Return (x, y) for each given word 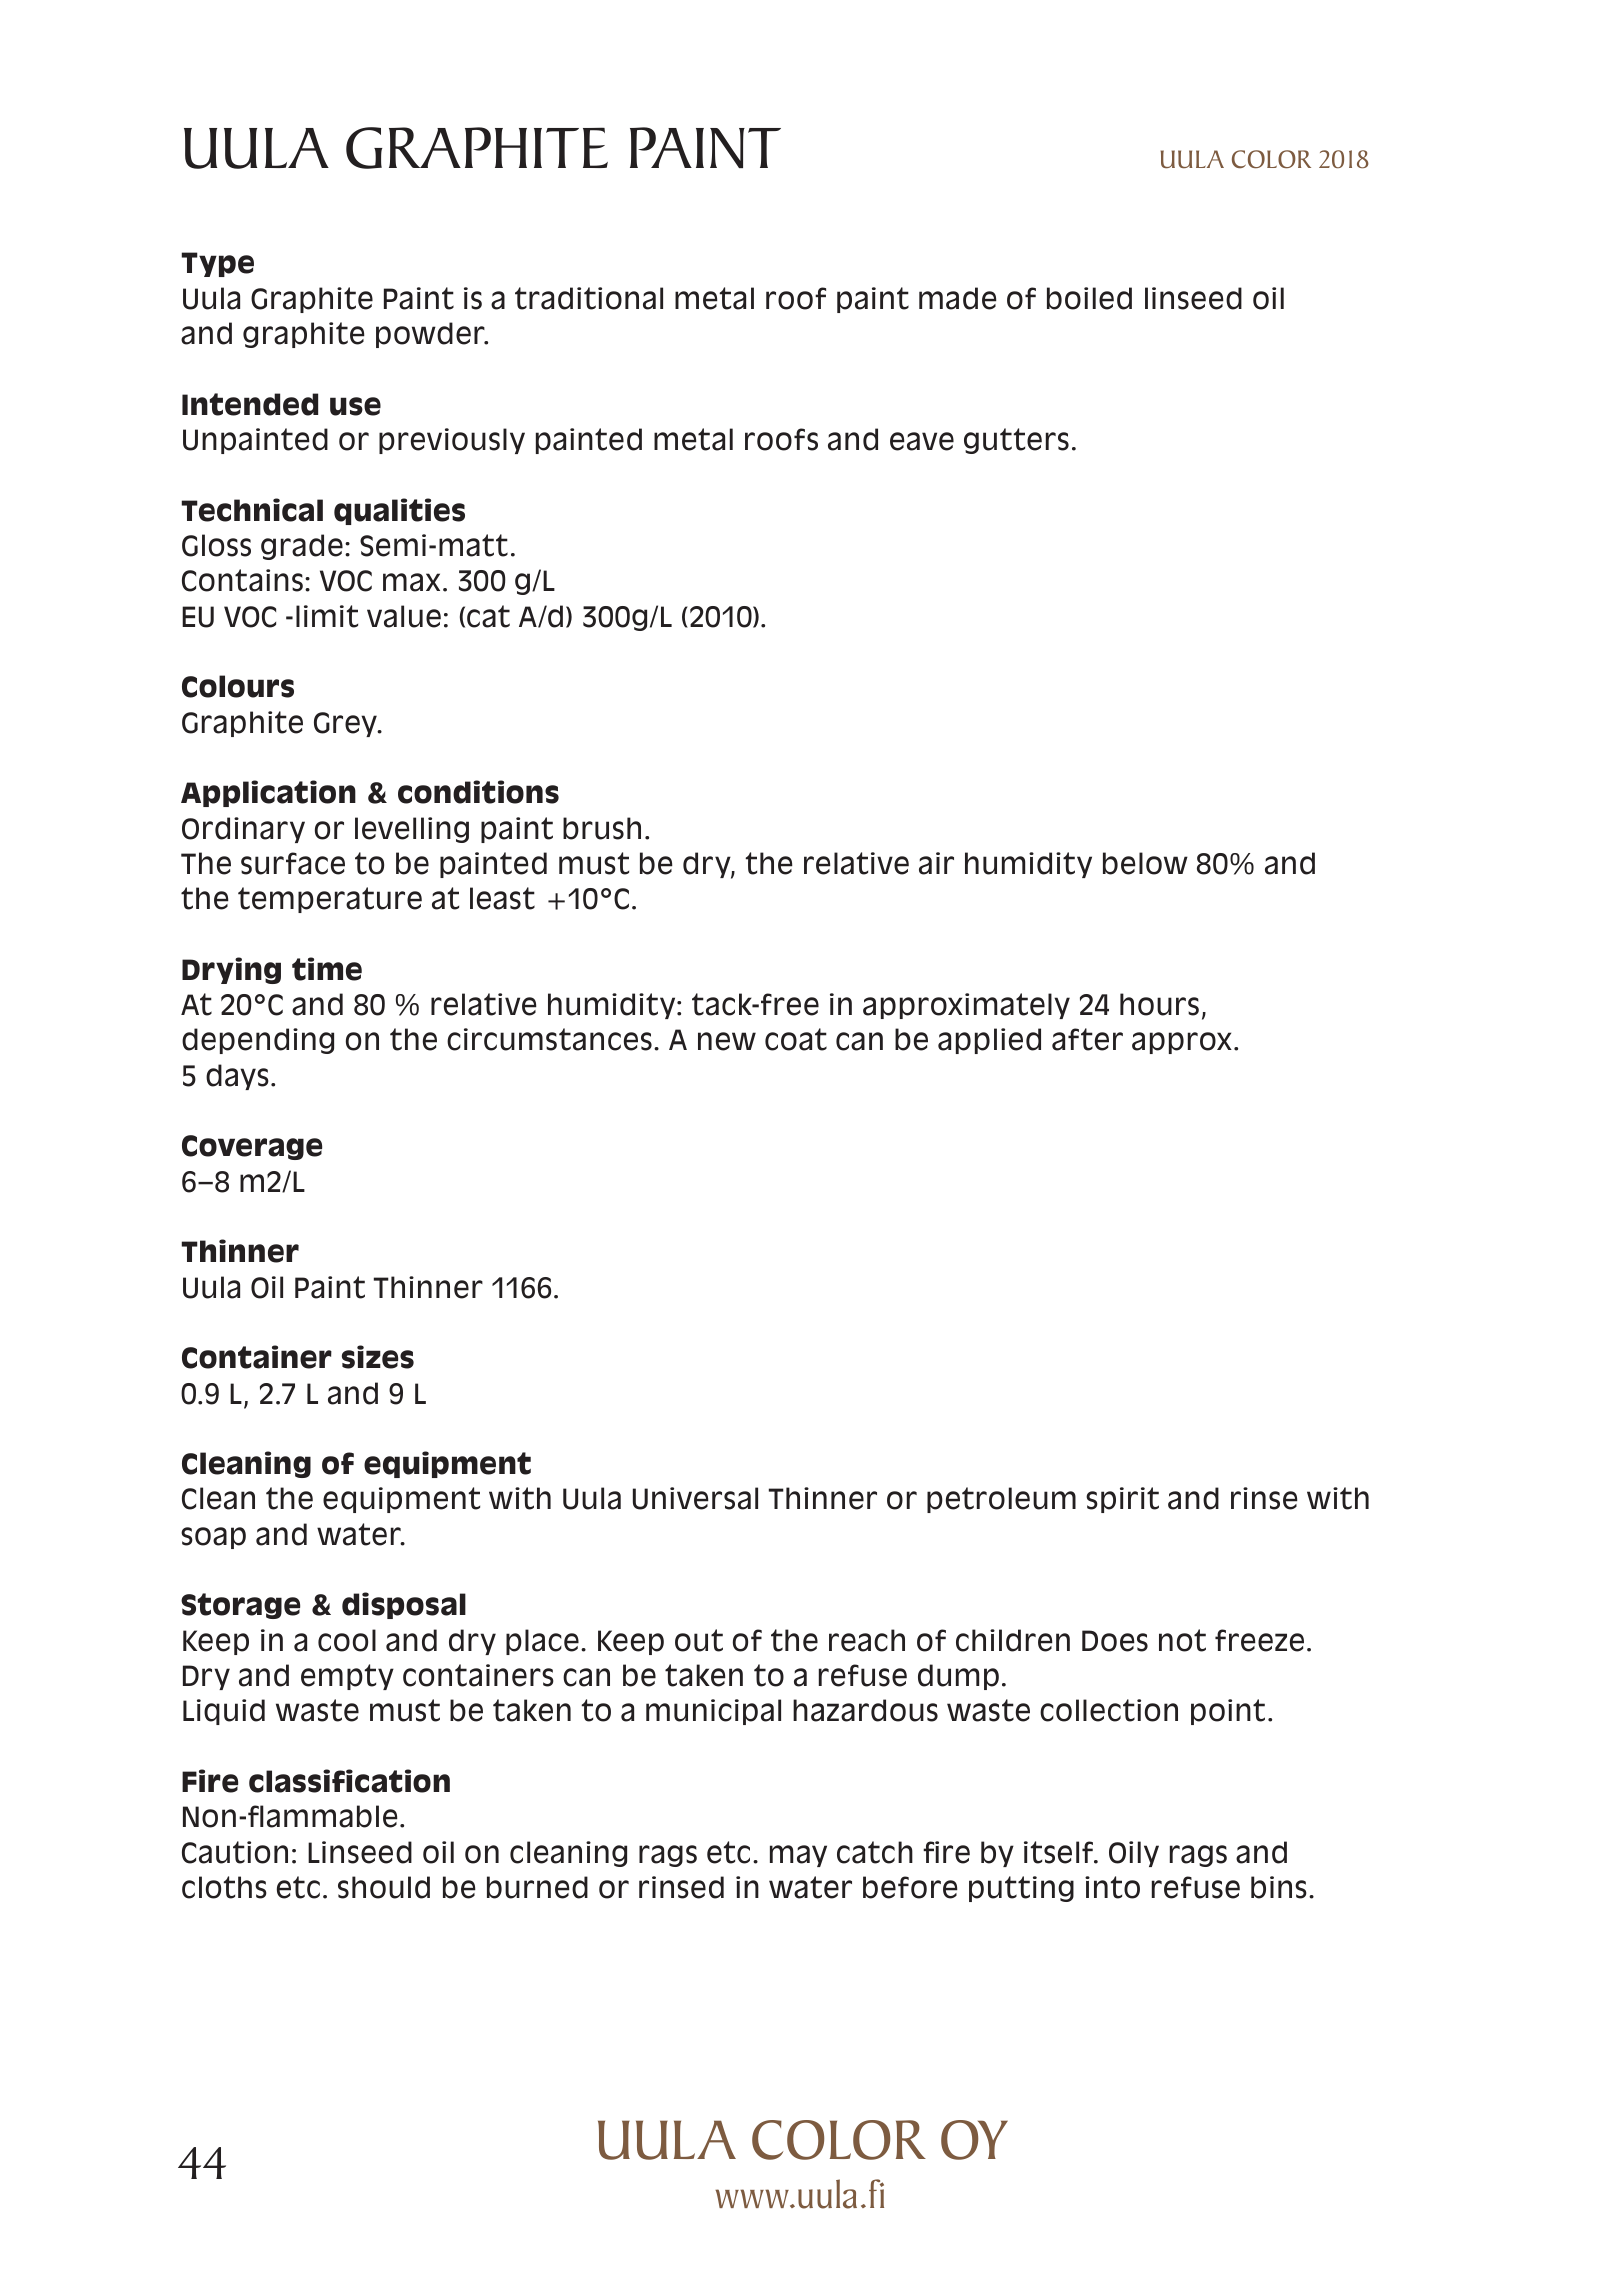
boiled (1089, 298)
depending (258, 1041)
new (727, 1041)
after (1087, 1039)
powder (431, 335)
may (798, 1856)
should (384, 1887)
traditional (589, 298)
